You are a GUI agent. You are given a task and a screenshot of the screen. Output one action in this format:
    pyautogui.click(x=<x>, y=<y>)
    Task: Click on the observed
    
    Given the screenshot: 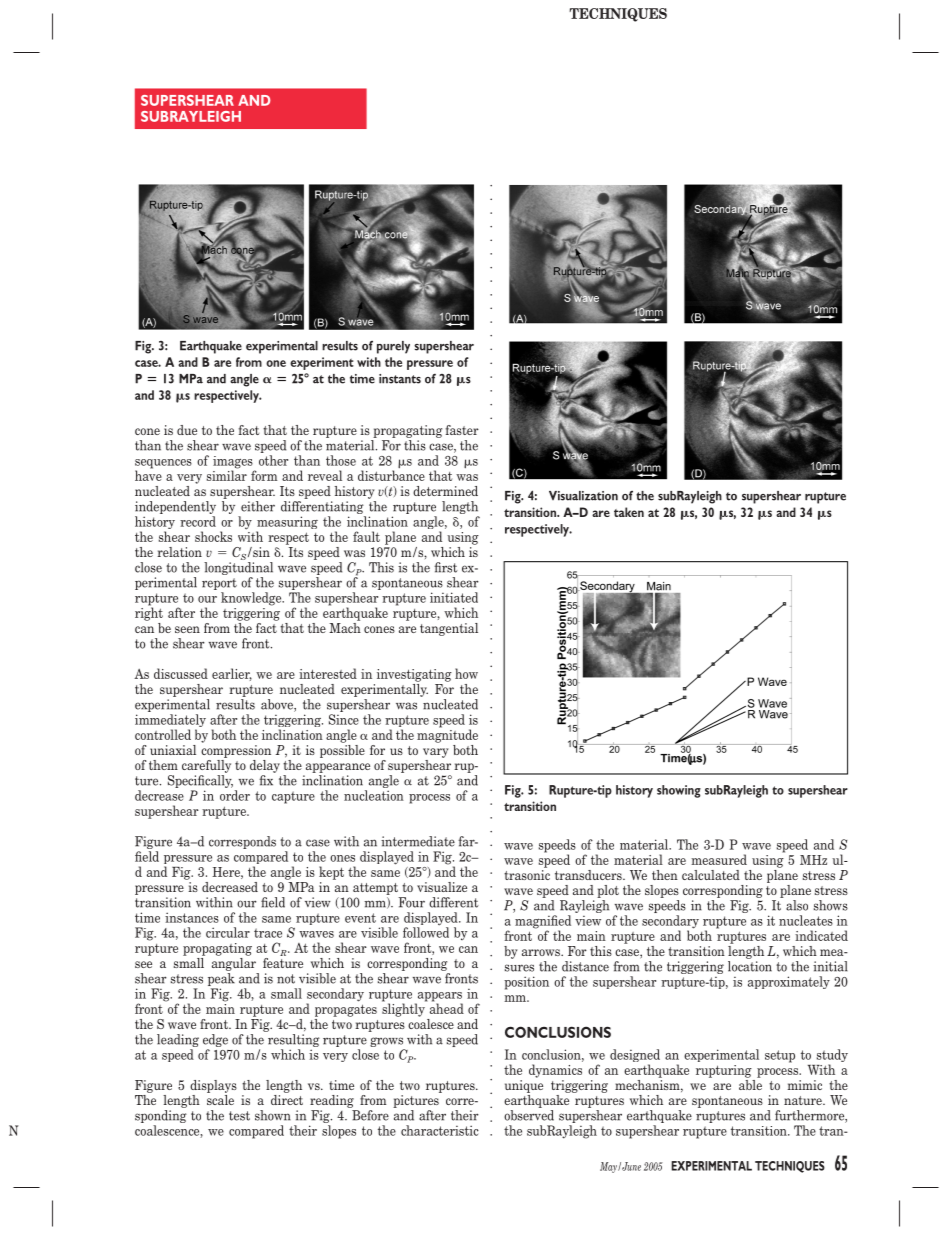 What is the action you would take?
    pyautogui.click(x=529, y=1115)
